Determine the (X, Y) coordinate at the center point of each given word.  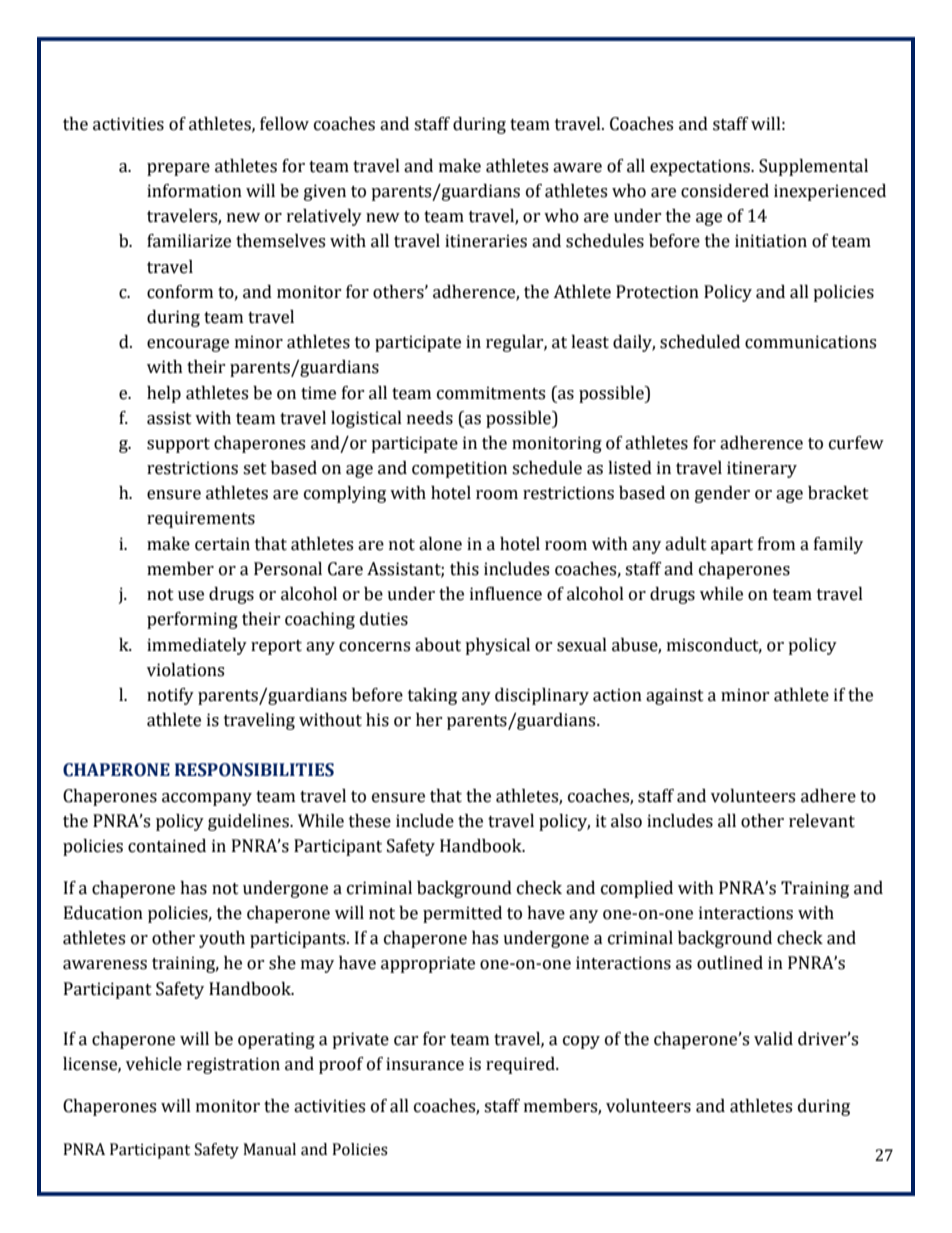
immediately (197, 646)
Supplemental (813, 167)
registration (233, 1065)
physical (497, 646)
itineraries (486, 241)
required (521, 1065)
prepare (178, 169)
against (675, 696)
